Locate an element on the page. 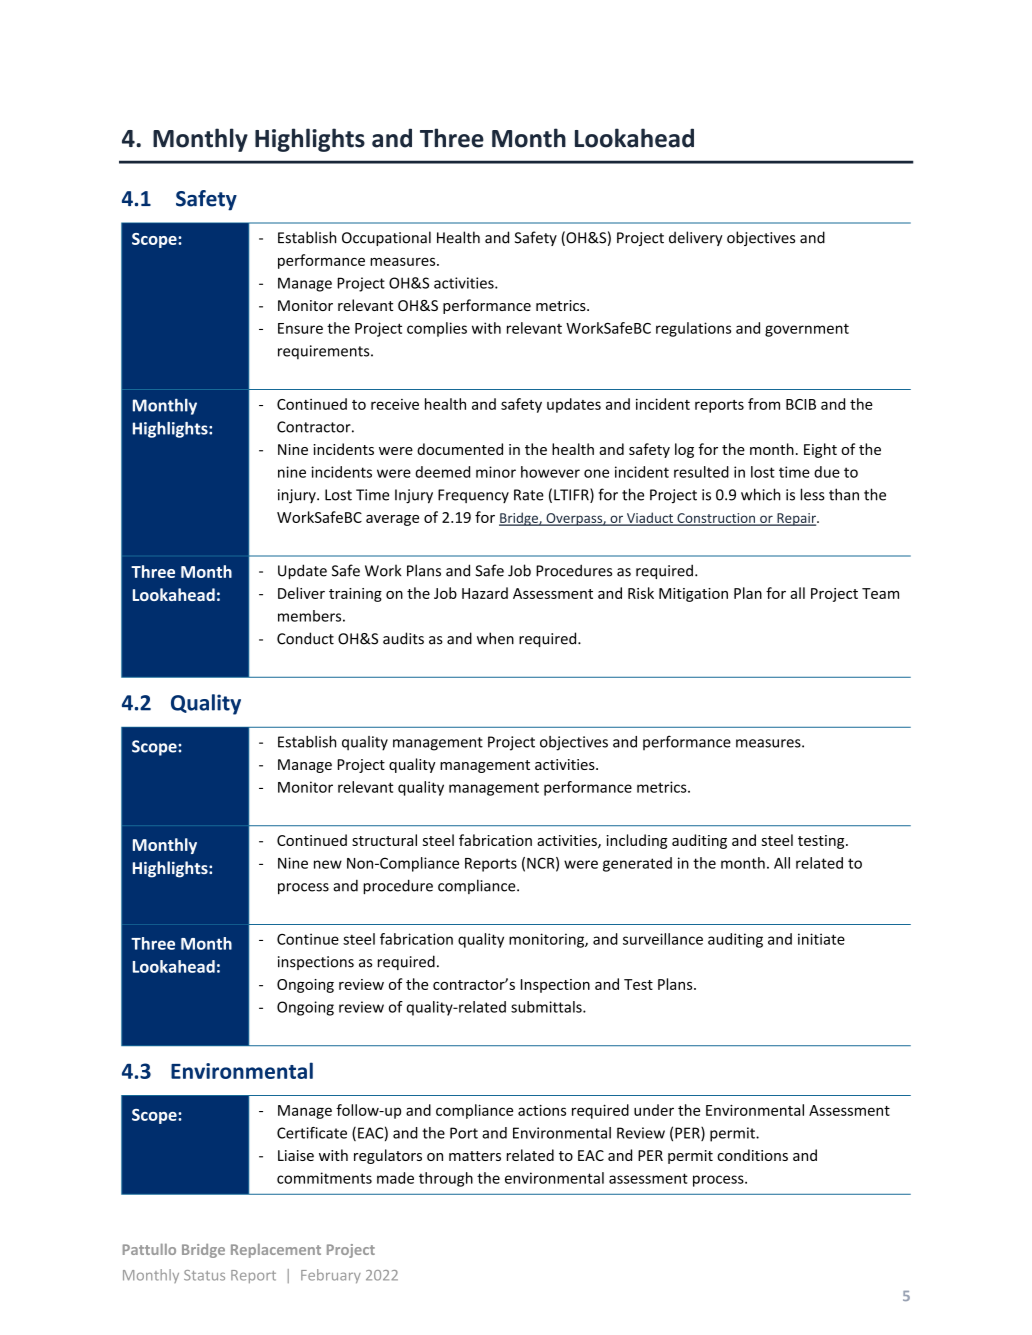  conditions is located at coordinates (752, 1155).
